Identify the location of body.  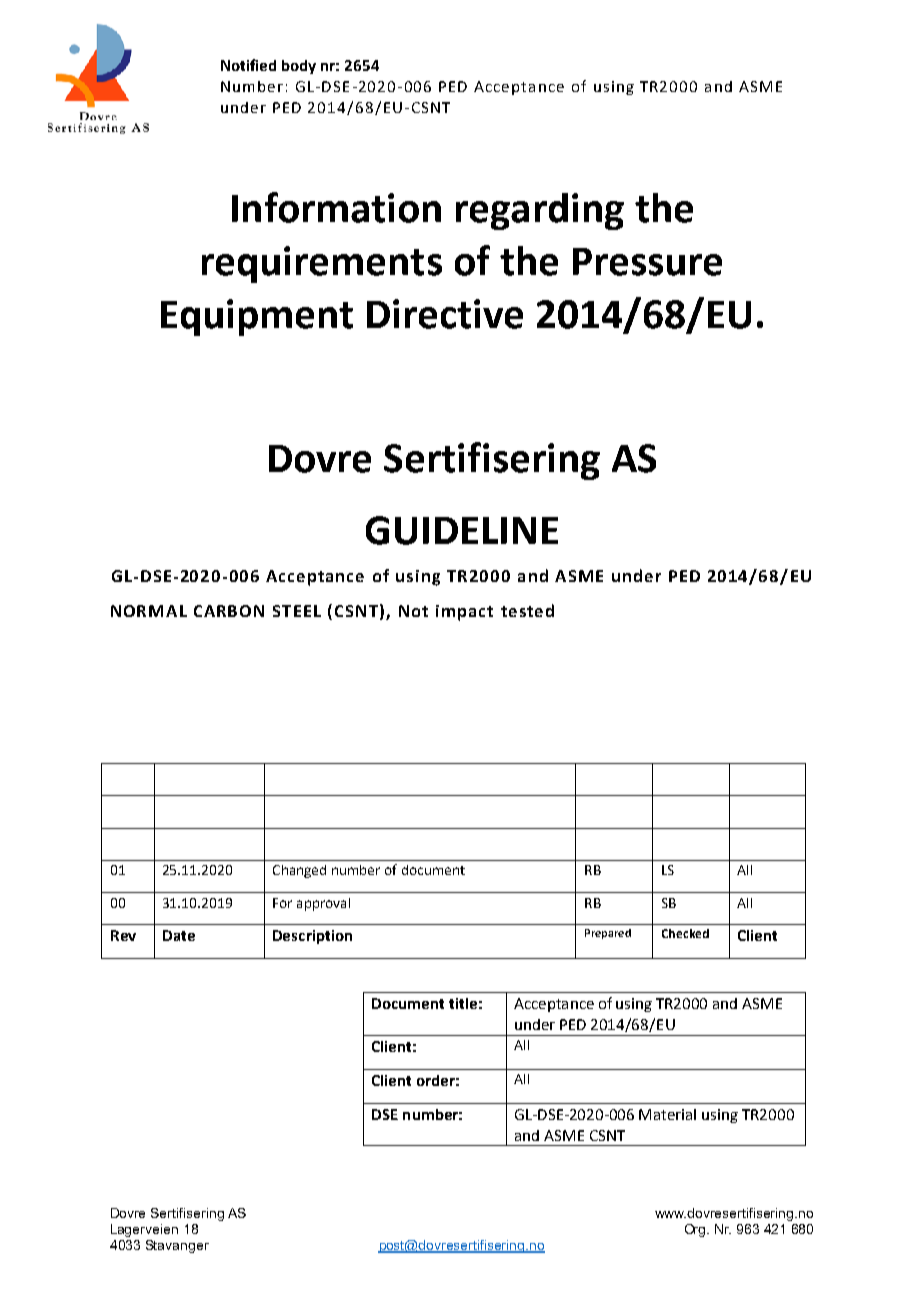
(299, 67).
